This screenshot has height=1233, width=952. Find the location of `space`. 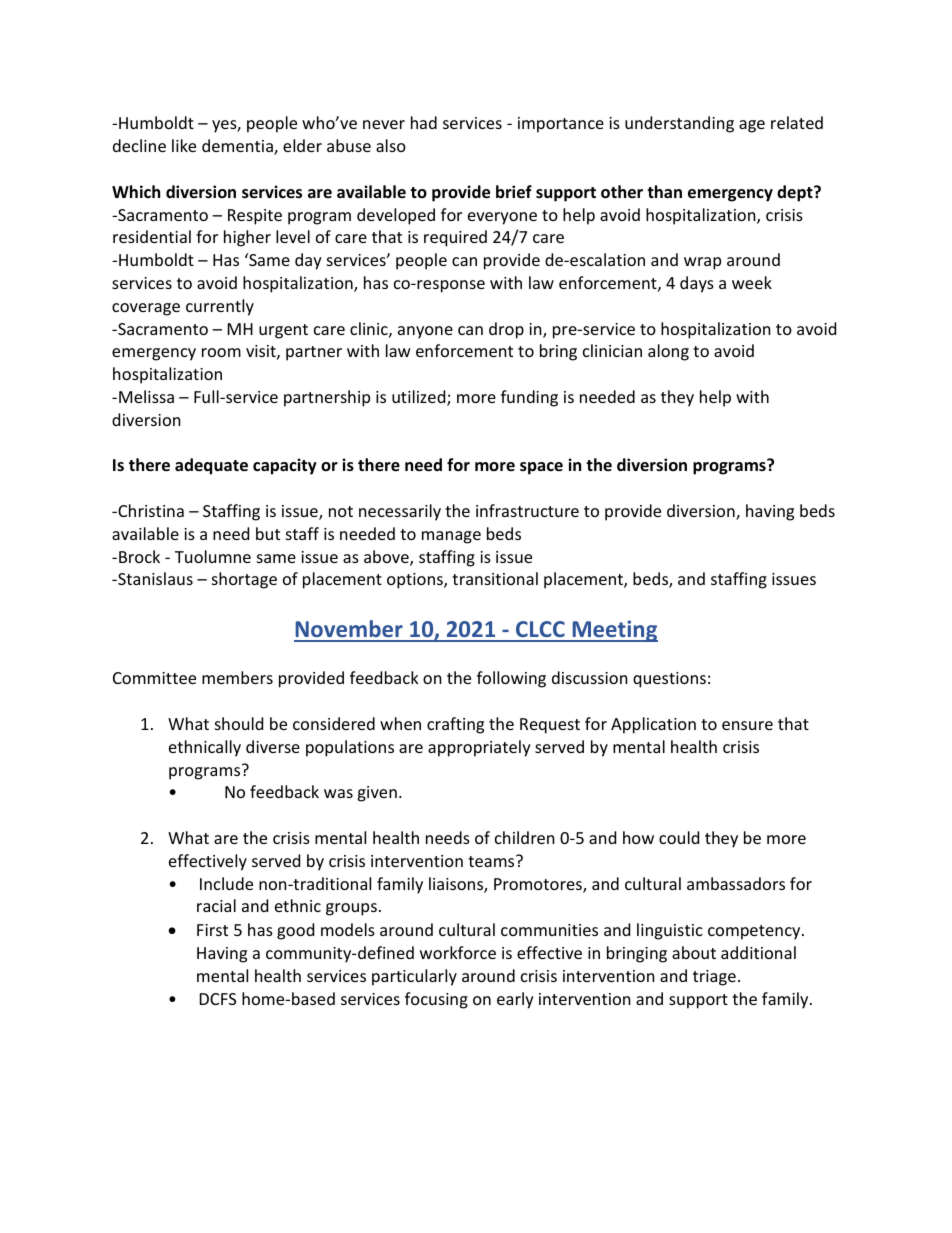

space is located at coordinates (541, 468).
